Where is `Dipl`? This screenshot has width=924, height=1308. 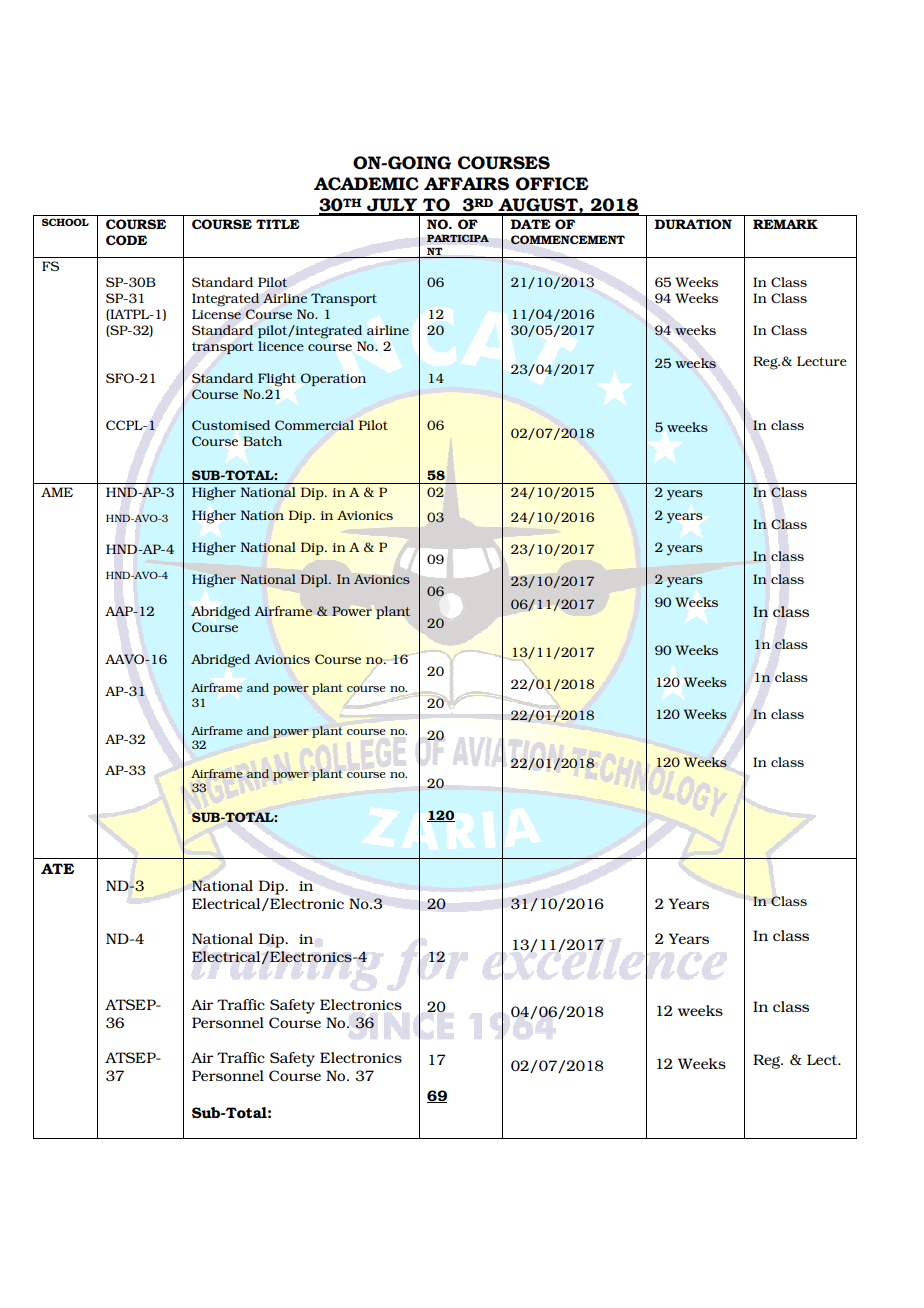
Dipl is located at coordinates (315, 580).
